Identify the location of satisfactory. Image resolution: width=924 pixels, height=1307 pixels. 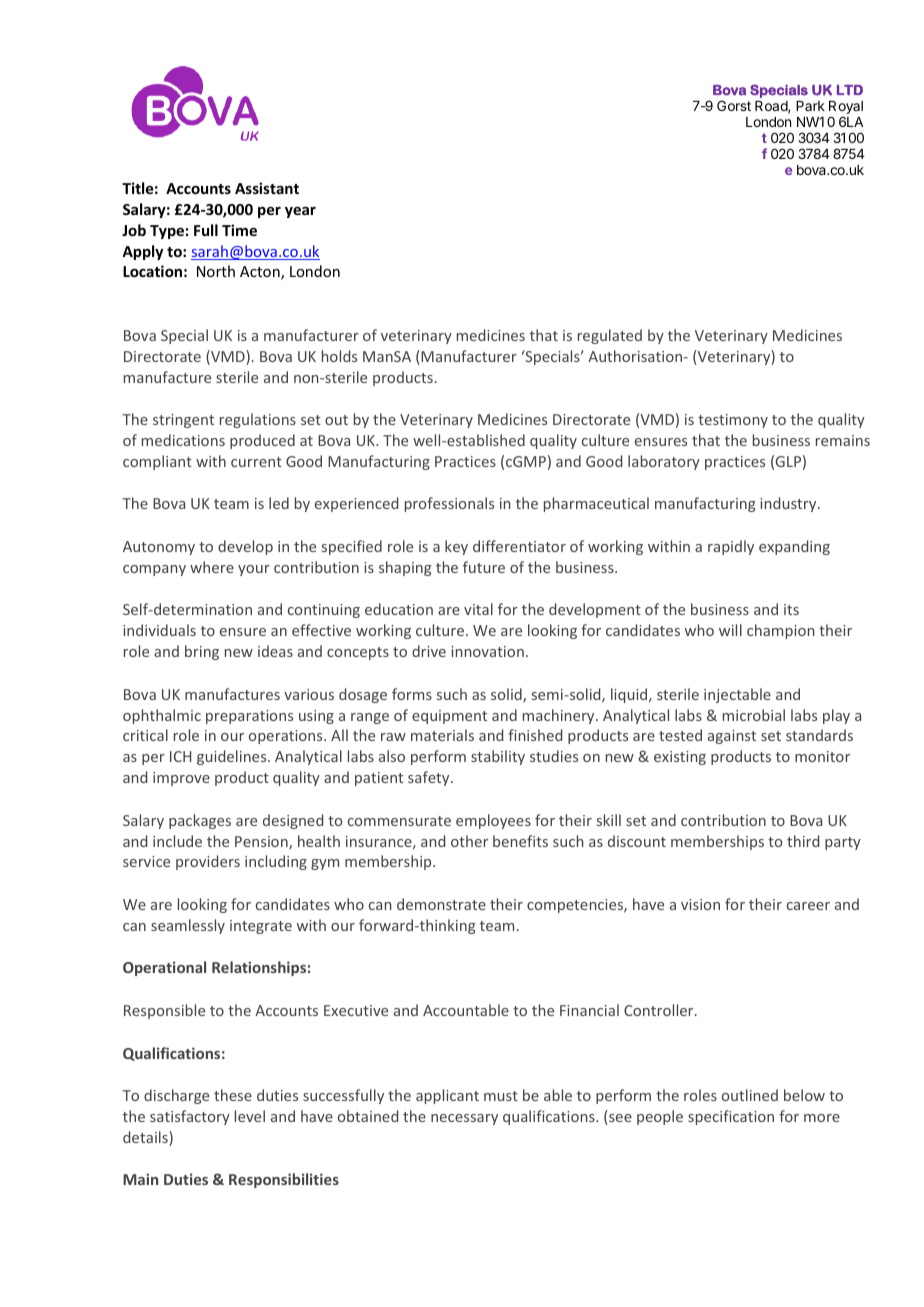
(190, 1117).
